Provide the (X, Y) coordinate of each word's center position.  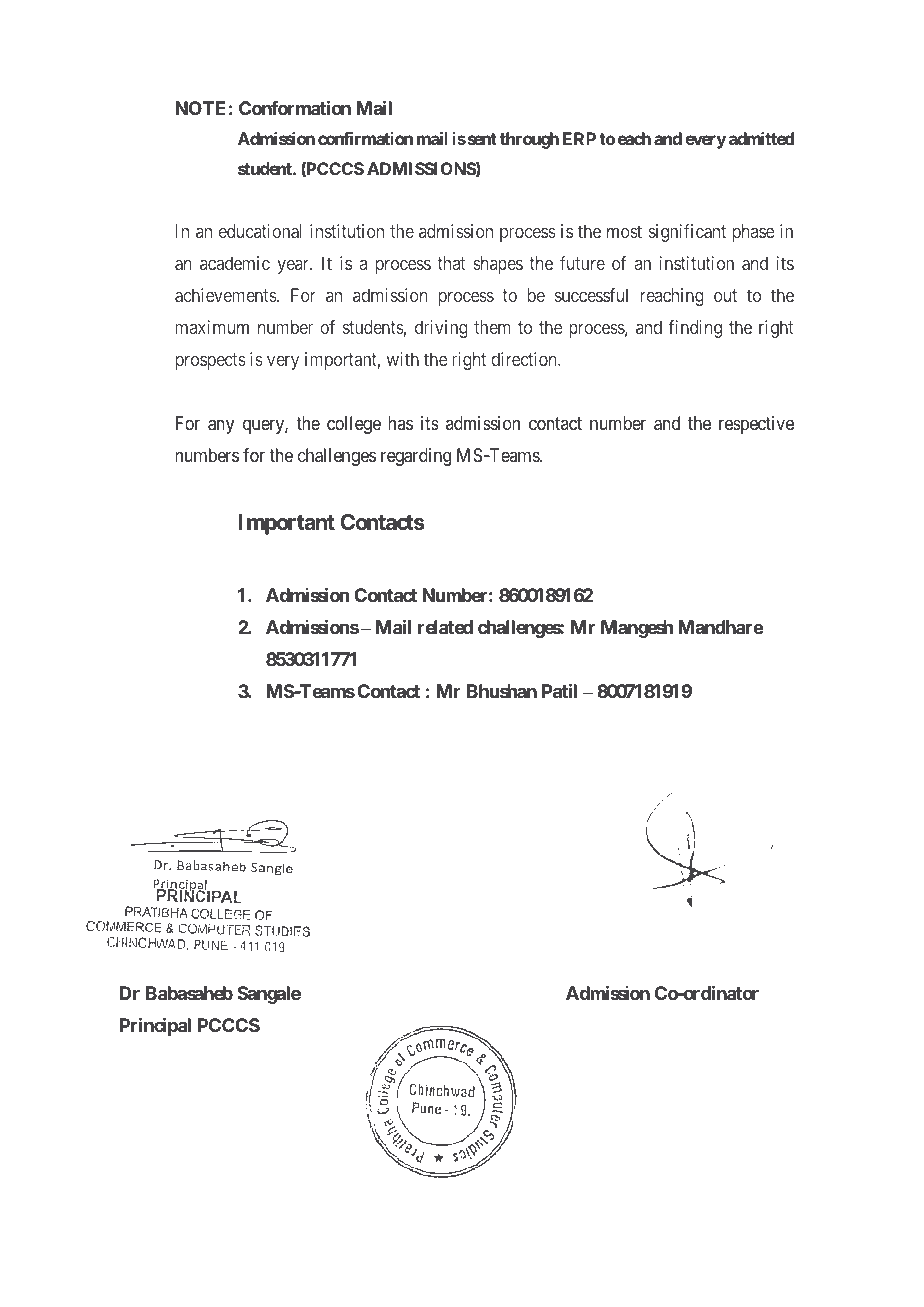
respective (756, 425)
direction (525, 359)
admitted (761, 138)
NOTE (200, 108)
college (354, 425)
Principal (155, 1026)
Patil (559, 691)
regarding (416, 457)
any (221, 427)
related (445, 627)
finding (695, 329)
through (529, 140)
